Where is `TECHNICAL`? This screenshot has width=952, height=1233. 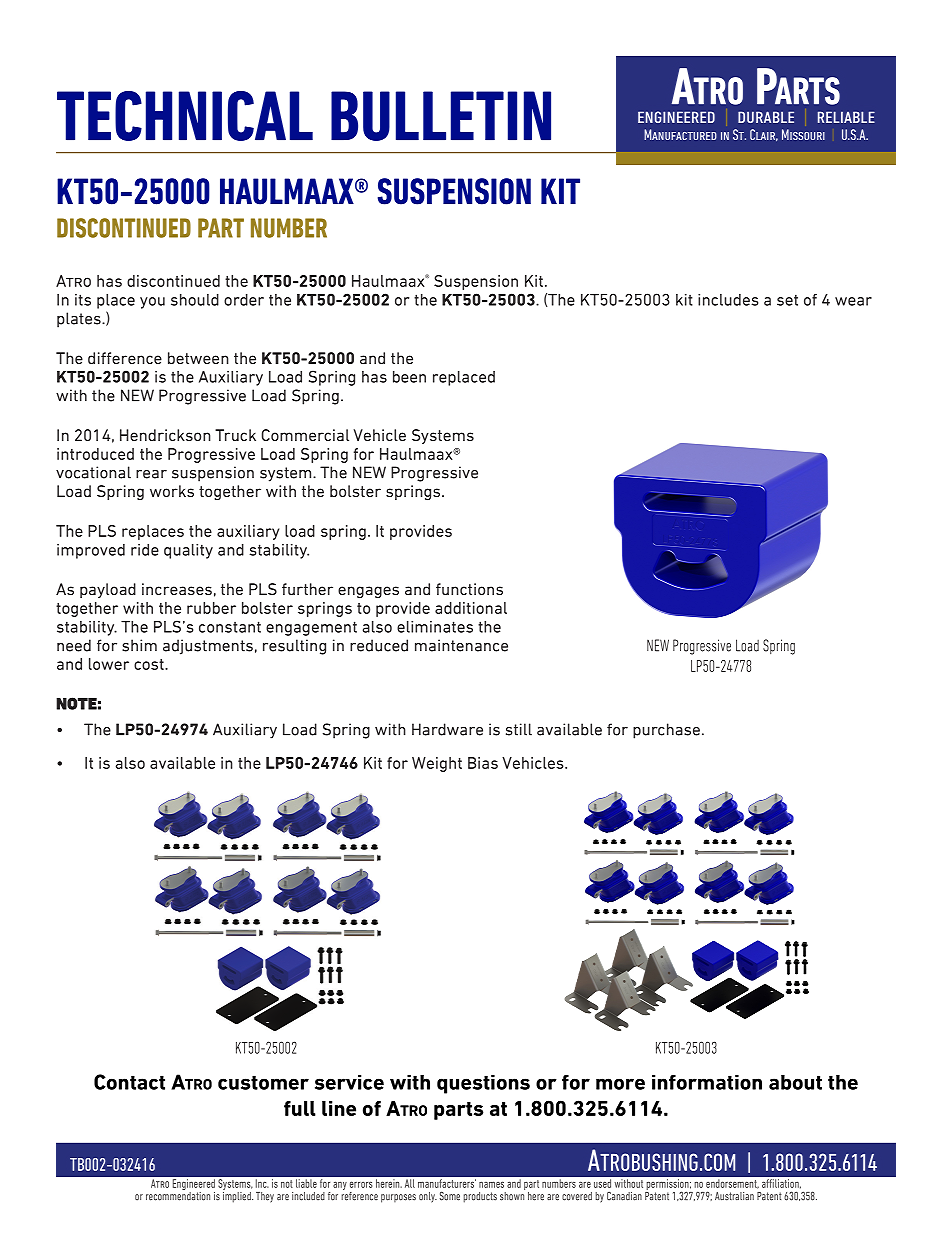 TECHNICAL is located at coordinates (185, 116).
